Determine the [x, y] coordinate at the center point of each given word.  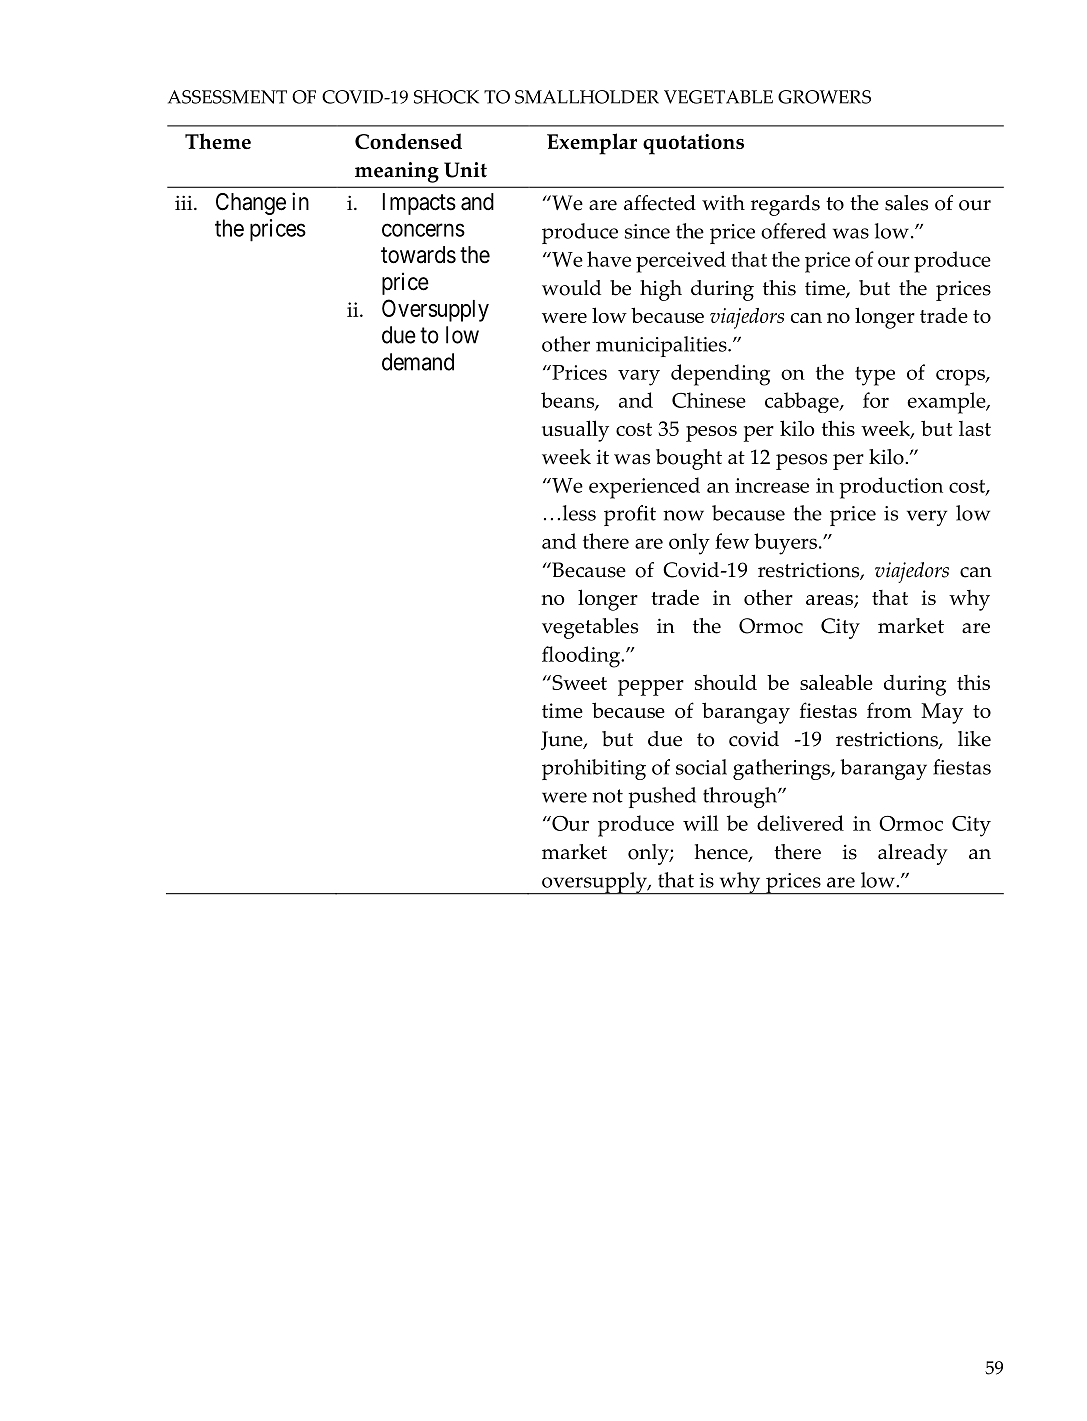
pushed [662, 797]
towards [418, 255]
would [571, 288]
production [891, 488]
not [607, 796]
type [875, 376]
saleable [836, 682]
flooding [582, 657]
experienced [644, 488]
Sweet [578, 682]
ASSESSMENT [227, 97]
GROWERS [824, 97]
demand [418, 362]
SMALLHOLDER [587, 97]
